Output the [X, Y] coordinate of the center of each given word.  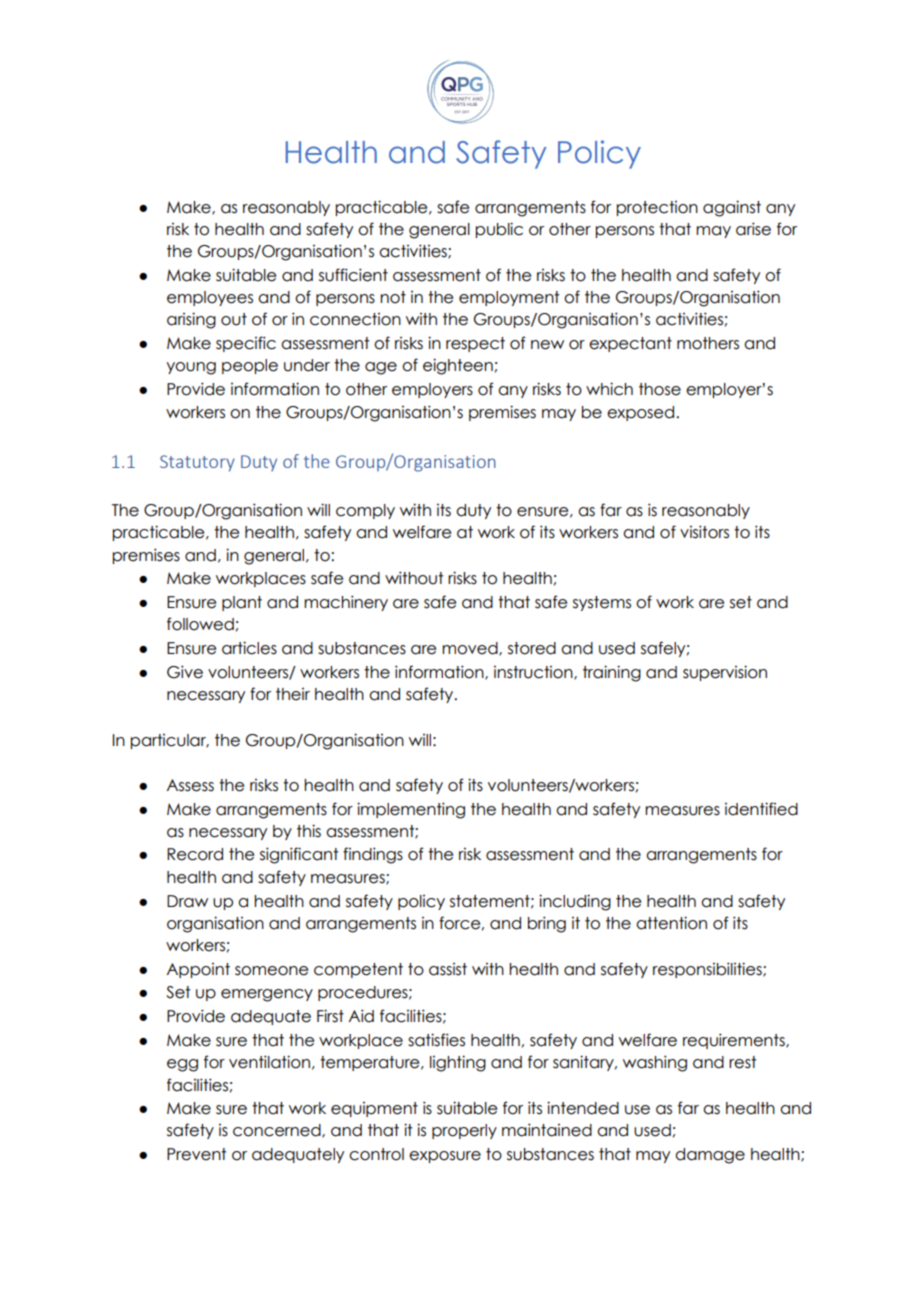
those [660, 389]
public [499, 230]
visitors [704, 532]
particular [169, 741]
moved [471, 649]
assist [448, 969]
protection [657, 208]
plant [242, 603]
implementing [411, 810]
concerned [278, 1131]
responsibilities [708, 970]
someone [271, 971]
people [250, 366]
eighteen [458, 366]
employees [210, 298]
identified [761, 809]
